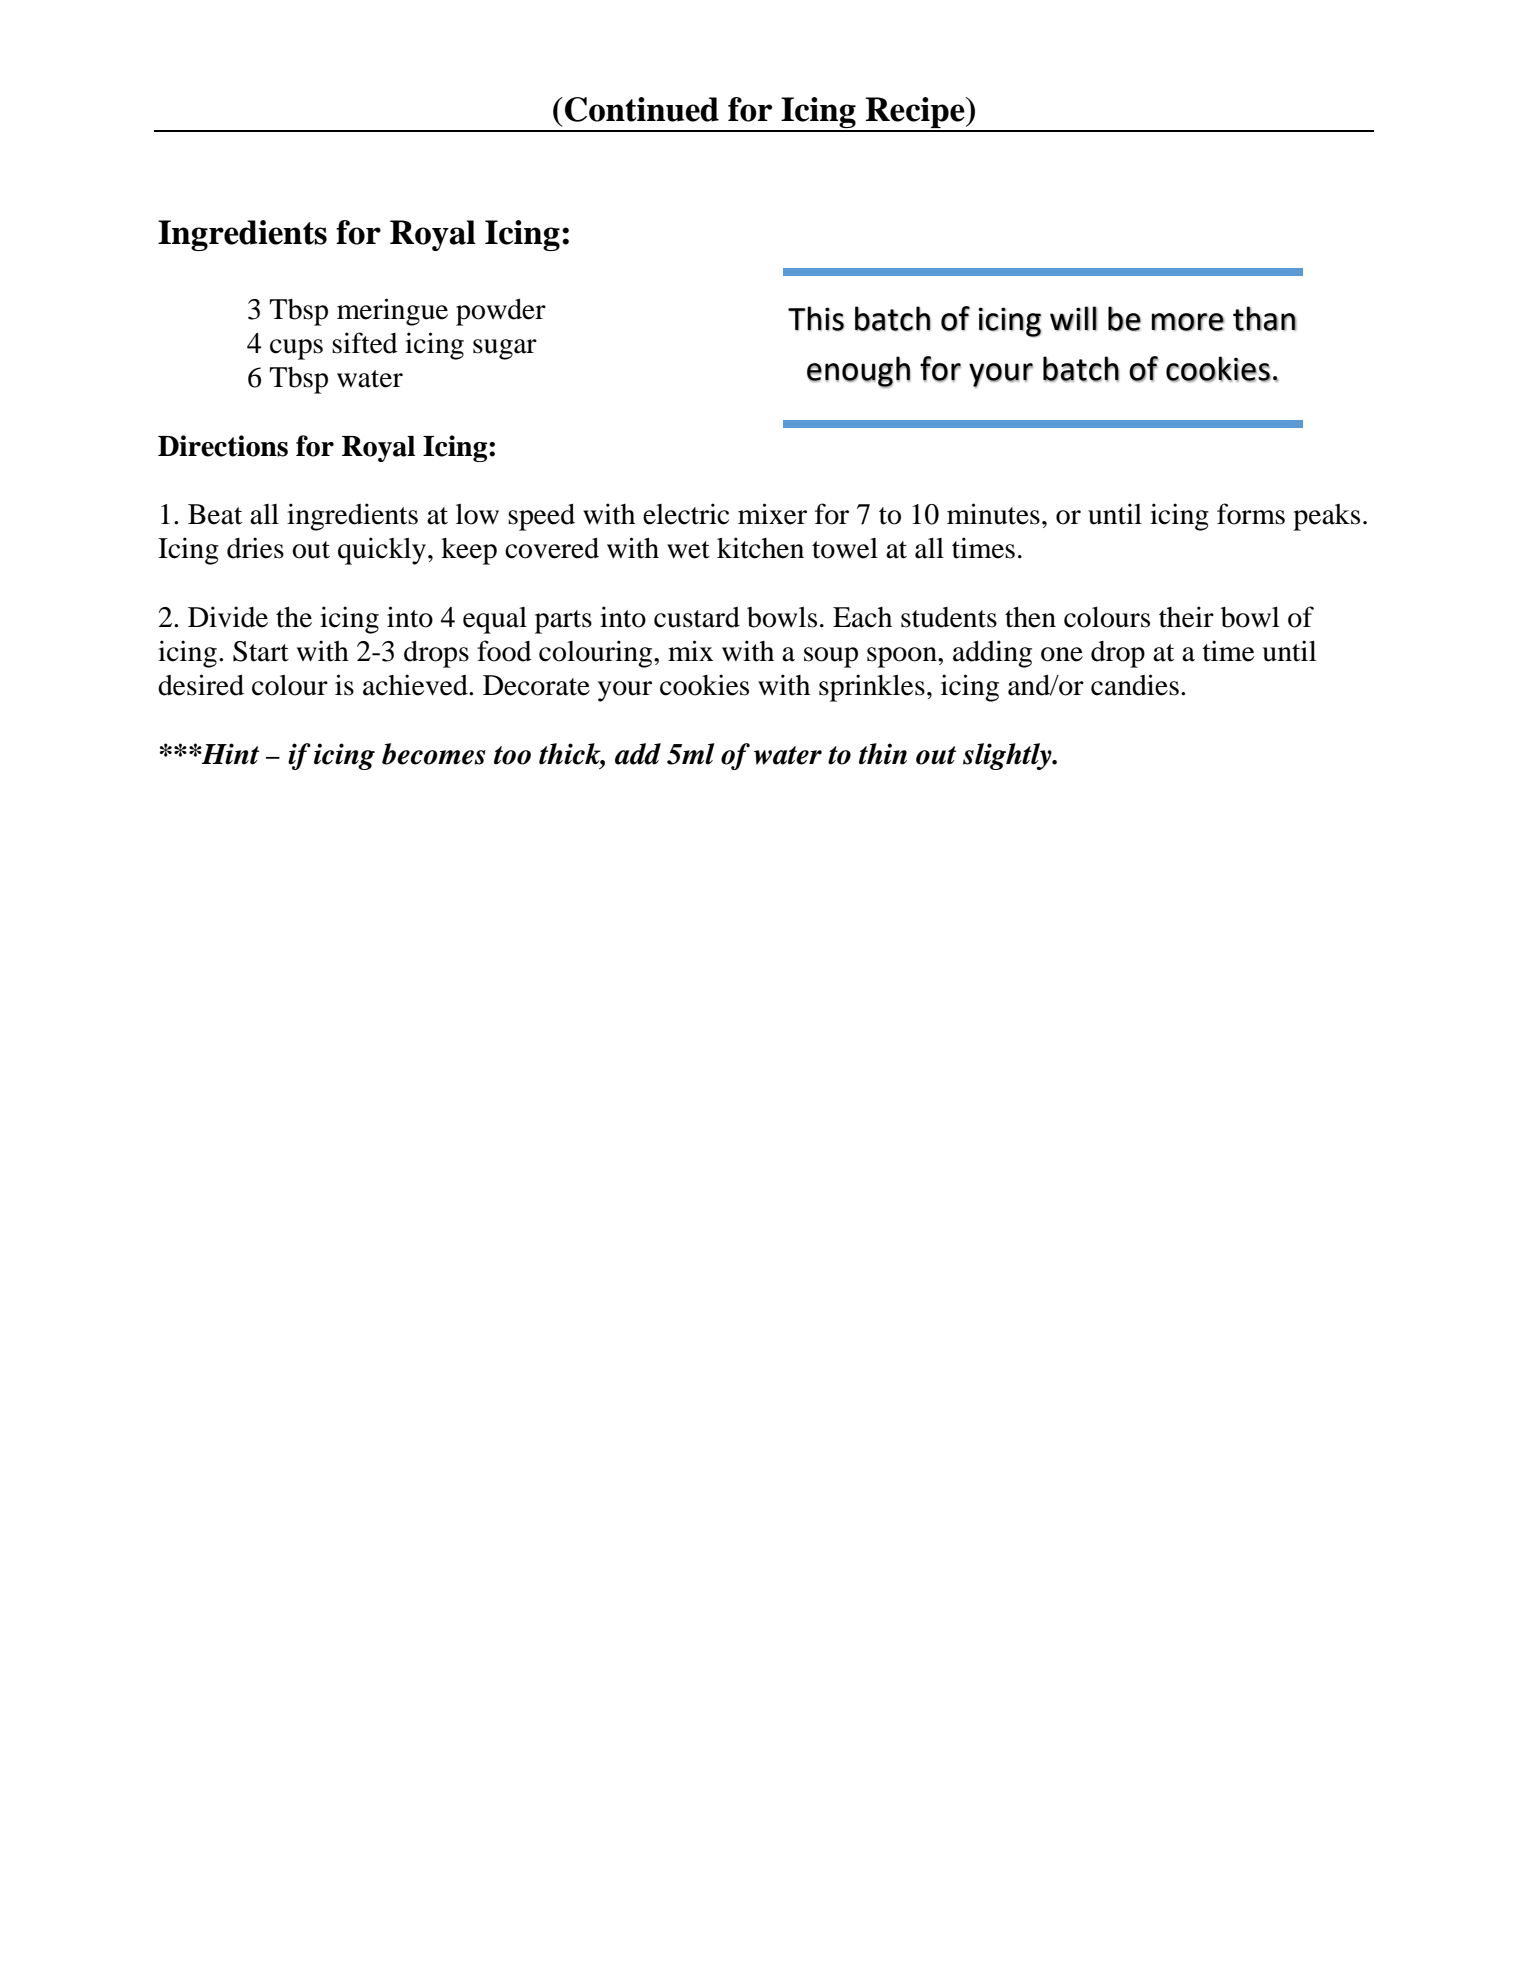  Describe the element at coordinates (434, 754) in the page. I see `becomes` at that location.
